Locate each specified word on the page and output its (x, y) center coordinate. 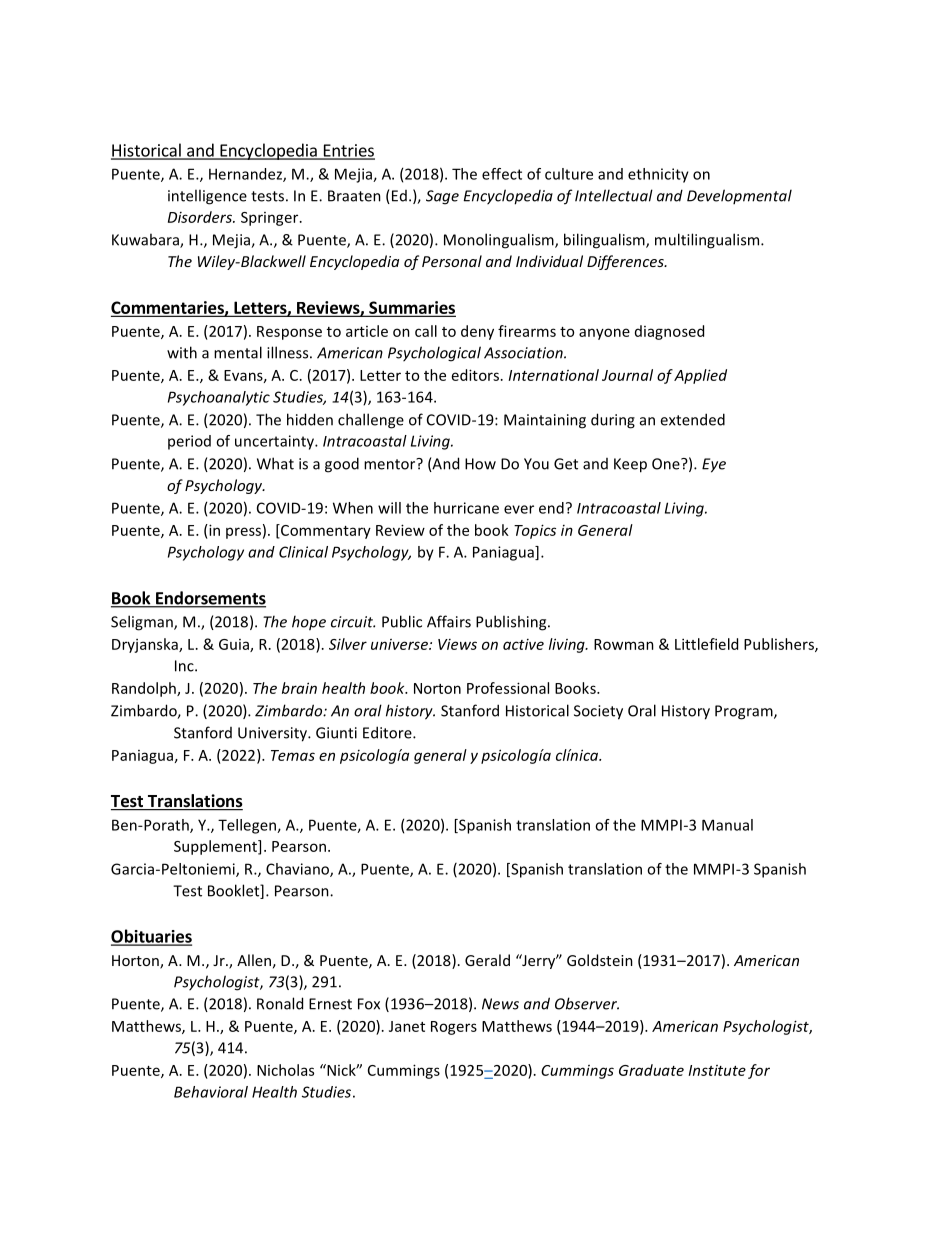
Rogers (454, 1028)
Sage (442, 197)
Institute (717, 1070)
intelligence (207, 197)
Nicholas (285, 1070)
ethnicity (658, 175)
